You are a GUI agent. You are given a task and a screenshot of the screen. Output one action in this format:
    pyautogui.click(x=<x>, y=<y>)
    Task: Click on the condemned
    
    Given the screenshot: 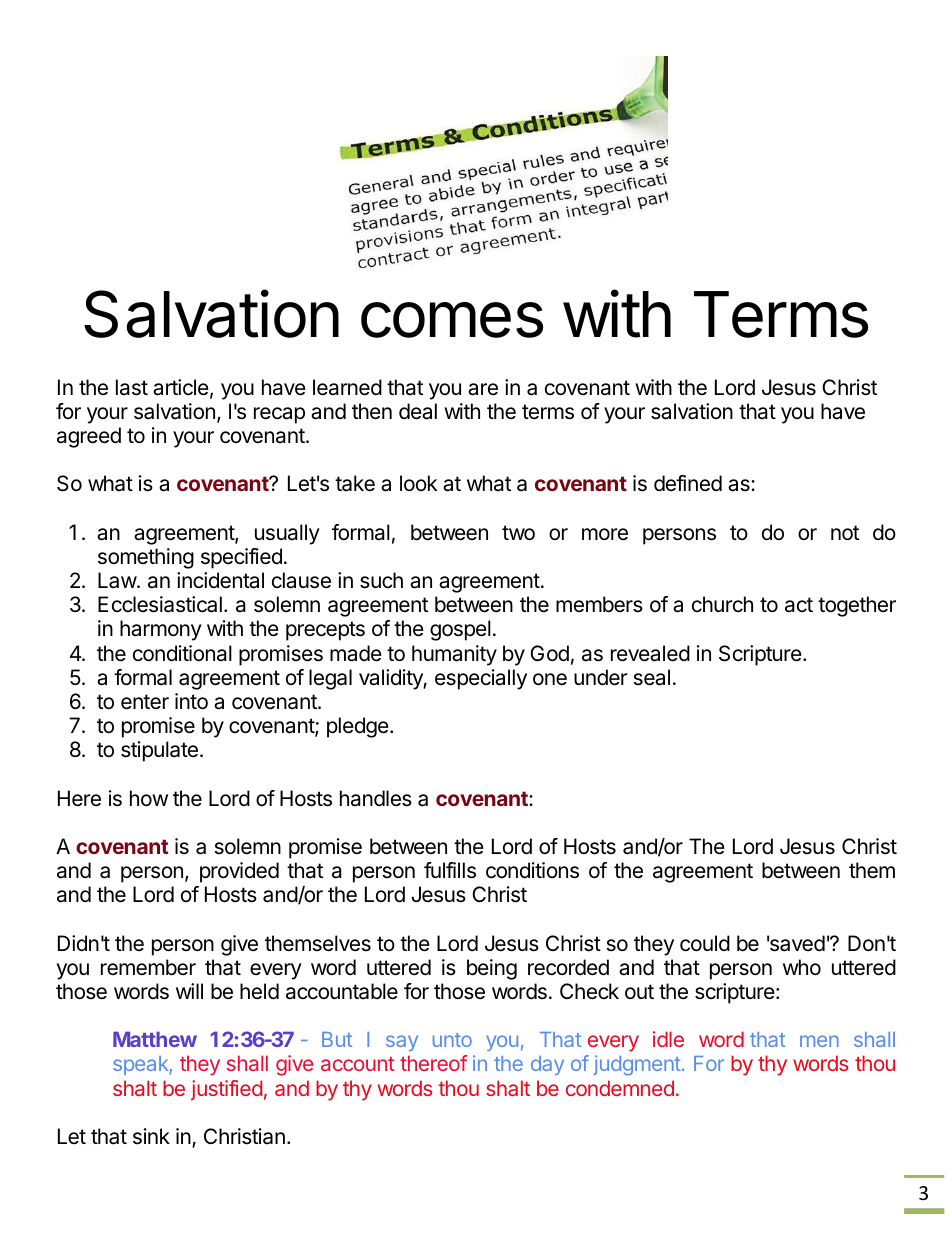 What is the action you would take?
    pyautogui.click(x=620, y=1088)
